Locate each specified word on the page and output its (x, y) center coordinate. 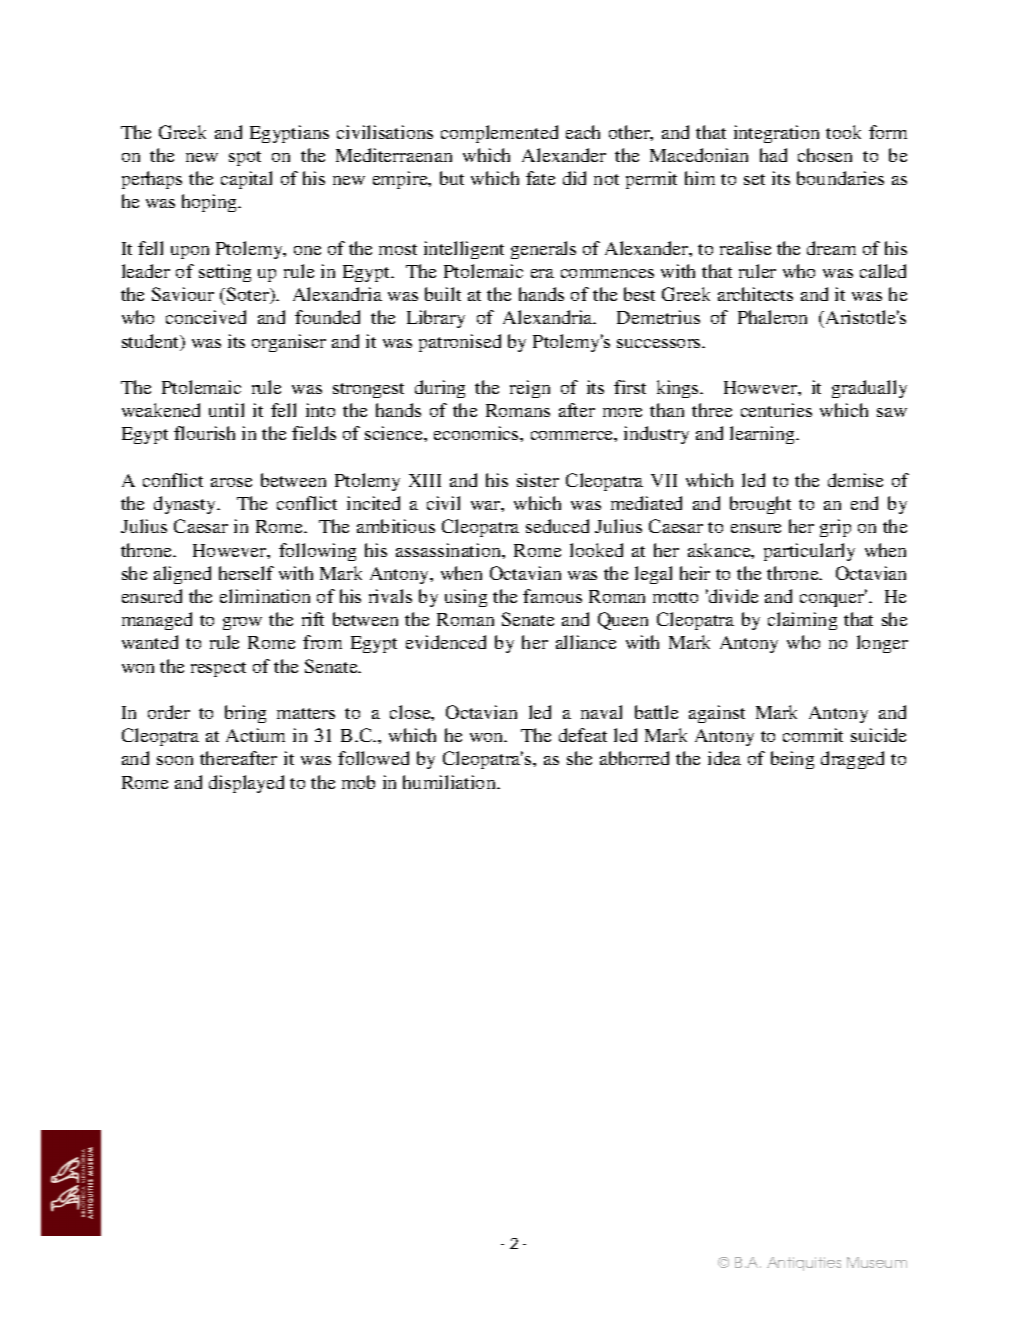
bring (245, 714)
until (226, 410)
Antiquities (804, 1264)
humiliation (450, 782)
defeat (583, 735)
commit (813, 735)
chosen (825, 155)
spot (245, 158)
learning (764, 435)
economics (477, 433)
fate (540, 178)
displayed (246, 784)
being (792, 760)
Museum (877, 1262)
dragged (852, 760)
